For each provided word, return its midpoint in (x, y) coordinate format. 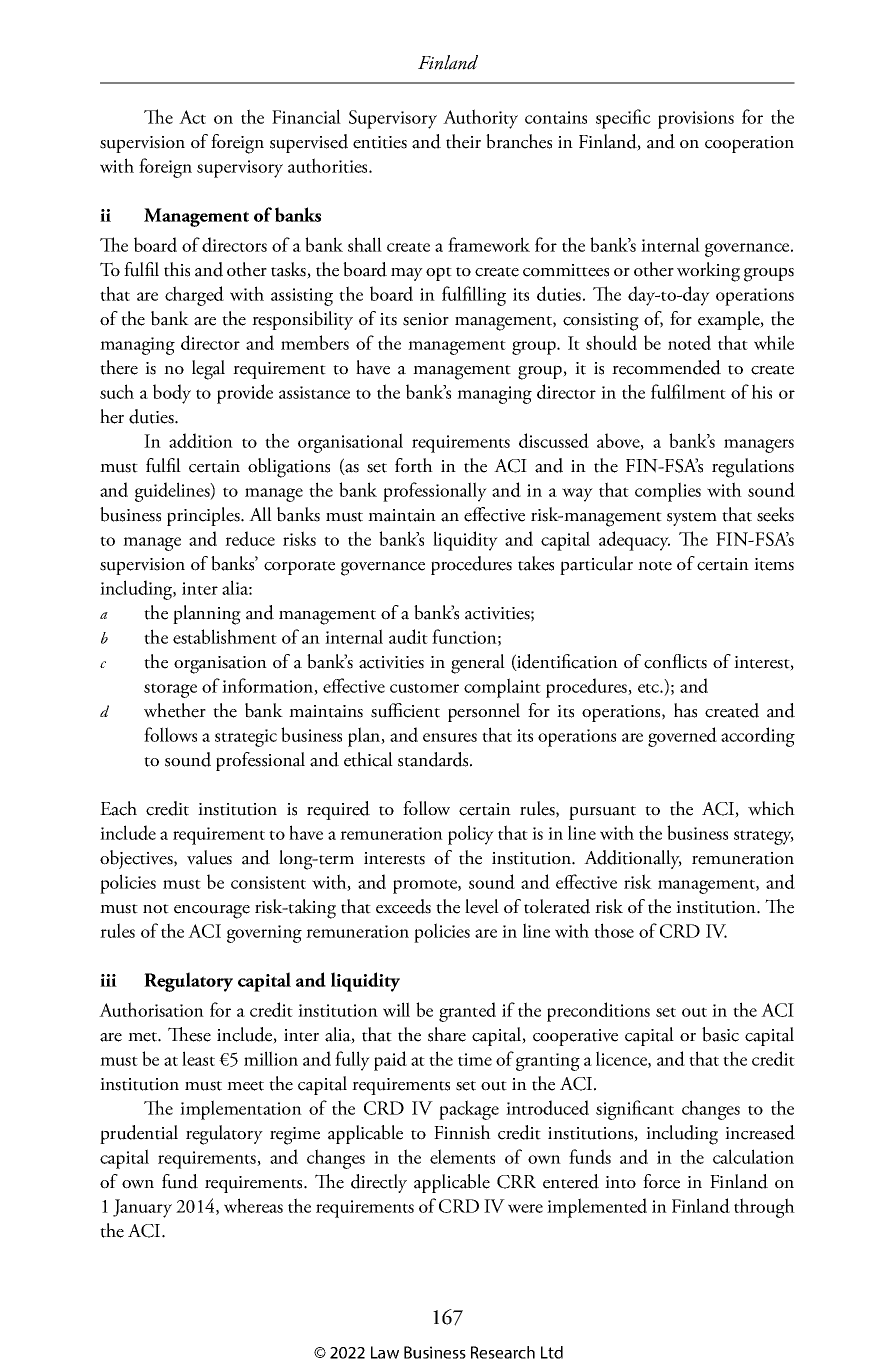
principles (204, 516)
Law (385, 1352)
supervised (309, 143)
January (142, 1208)
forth (414, 465)
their (463, 141)
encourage (212, 912)
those (614, 930)
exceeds (403, 906)
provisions (696, 120)
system (692, 519)
